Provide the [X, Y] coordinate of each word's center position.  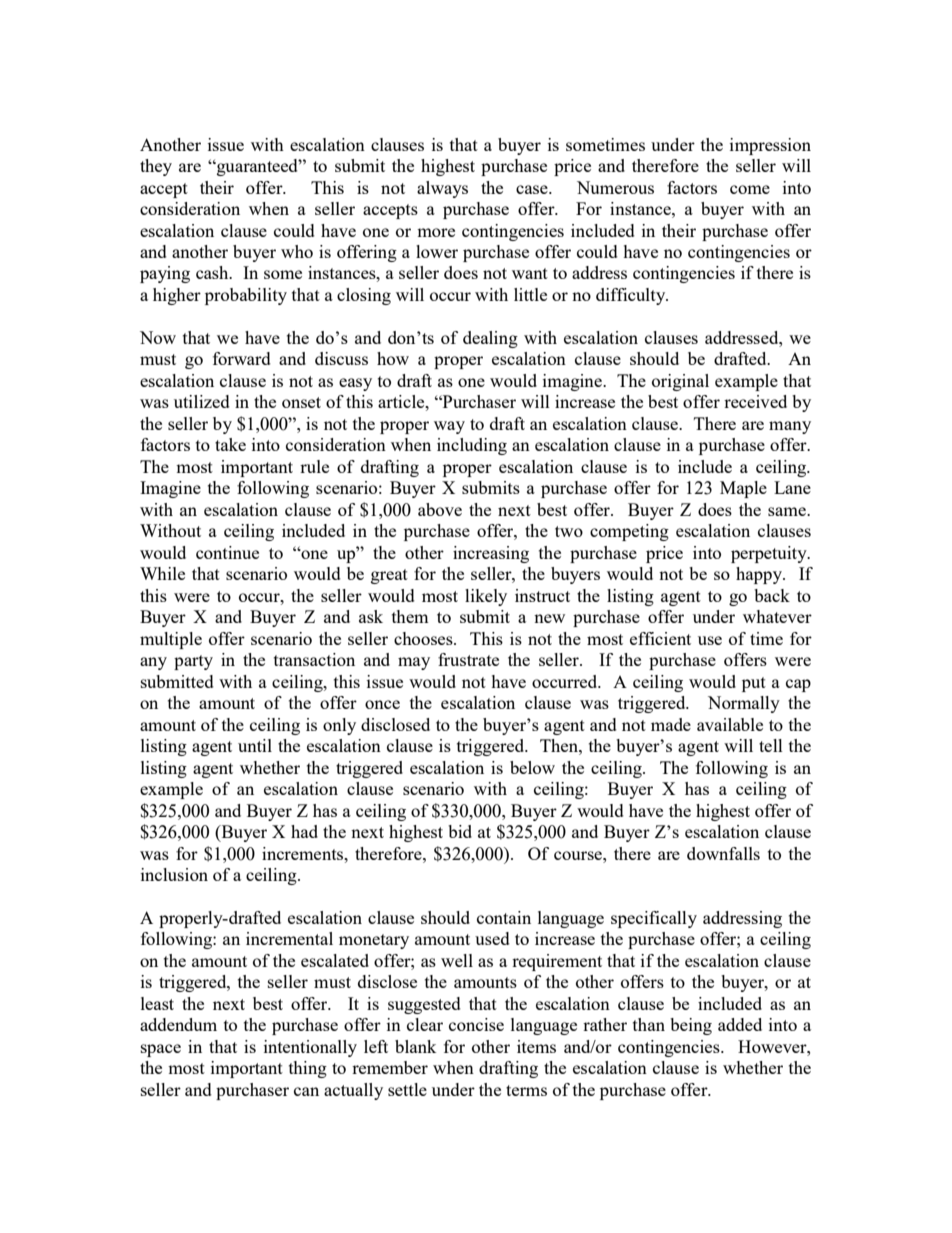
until [255, 745]
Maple [743, 489]
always [442, 189]
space [161, 1050]
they [156, 167]
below [532, 767]
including [472, 446]
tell [771, 745]
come [750, 189]
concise [476, 1024]
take [230, 444]
